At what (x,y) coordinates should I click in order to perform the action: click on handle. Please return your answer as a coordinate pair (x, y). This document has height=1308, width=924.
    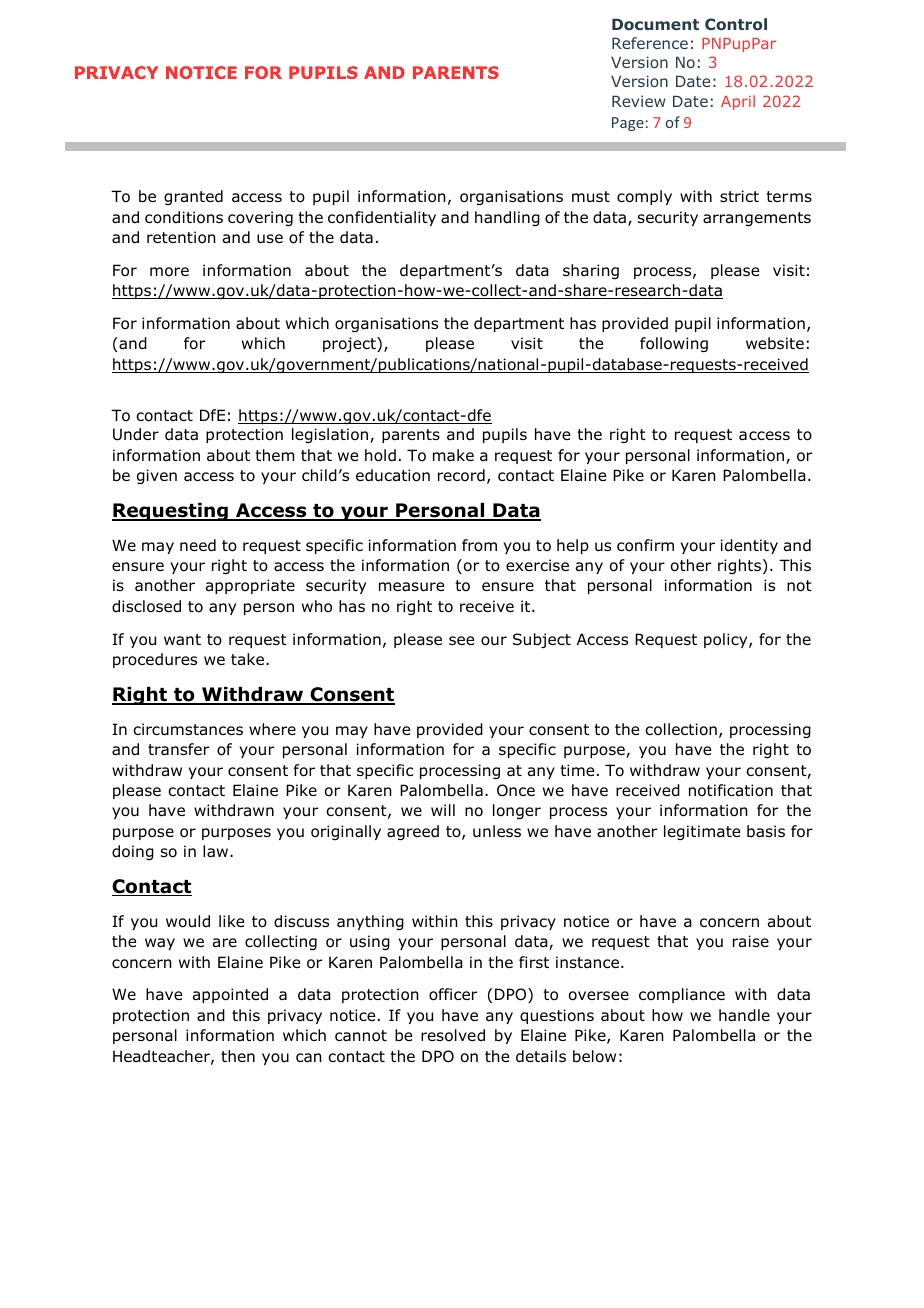
    Looking at the image, I should click on (744, 1015).
